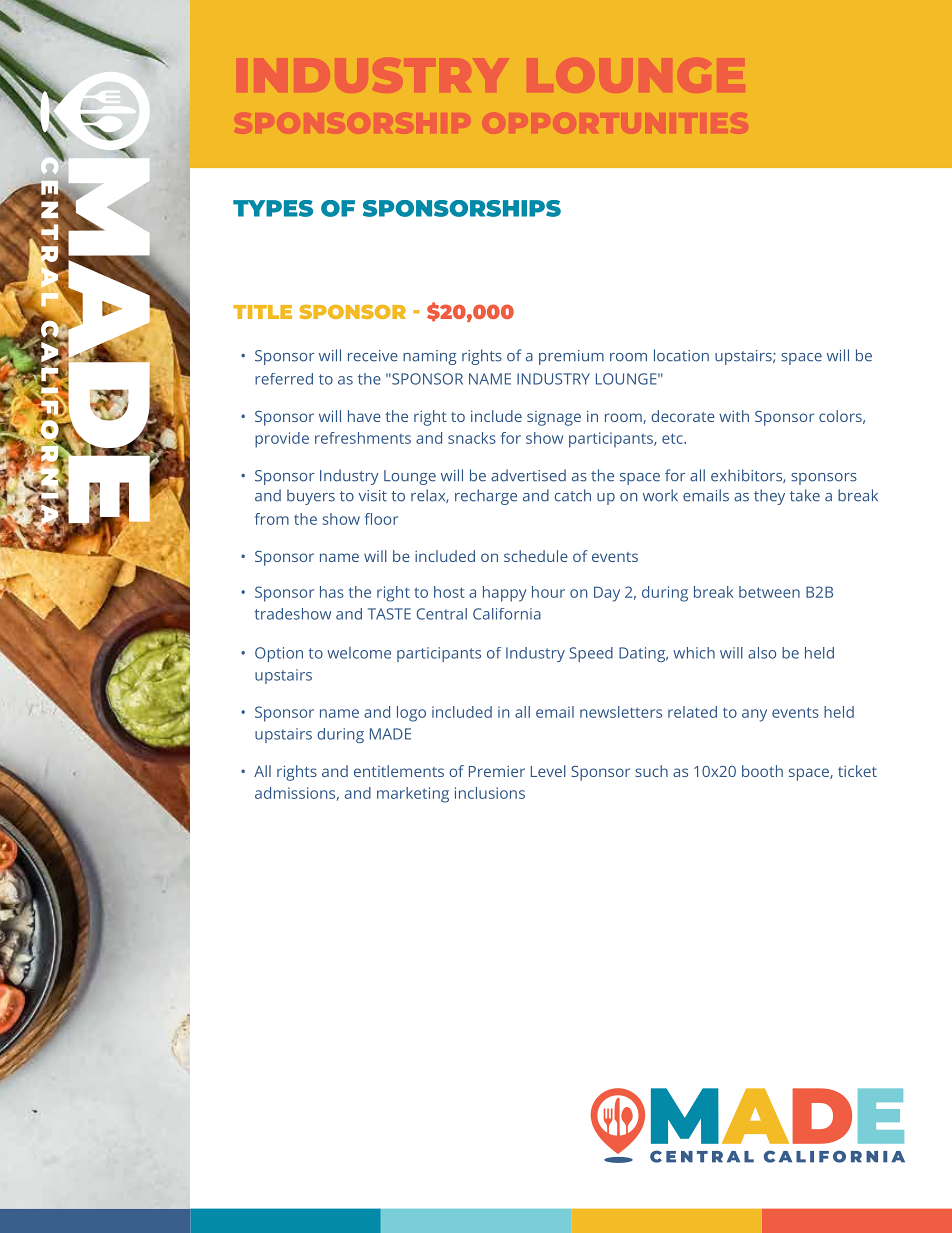 The height and width of the image is (1233, 952). Describe the element at coordinates (571, 357) in the image. I see `premium` at that location.
